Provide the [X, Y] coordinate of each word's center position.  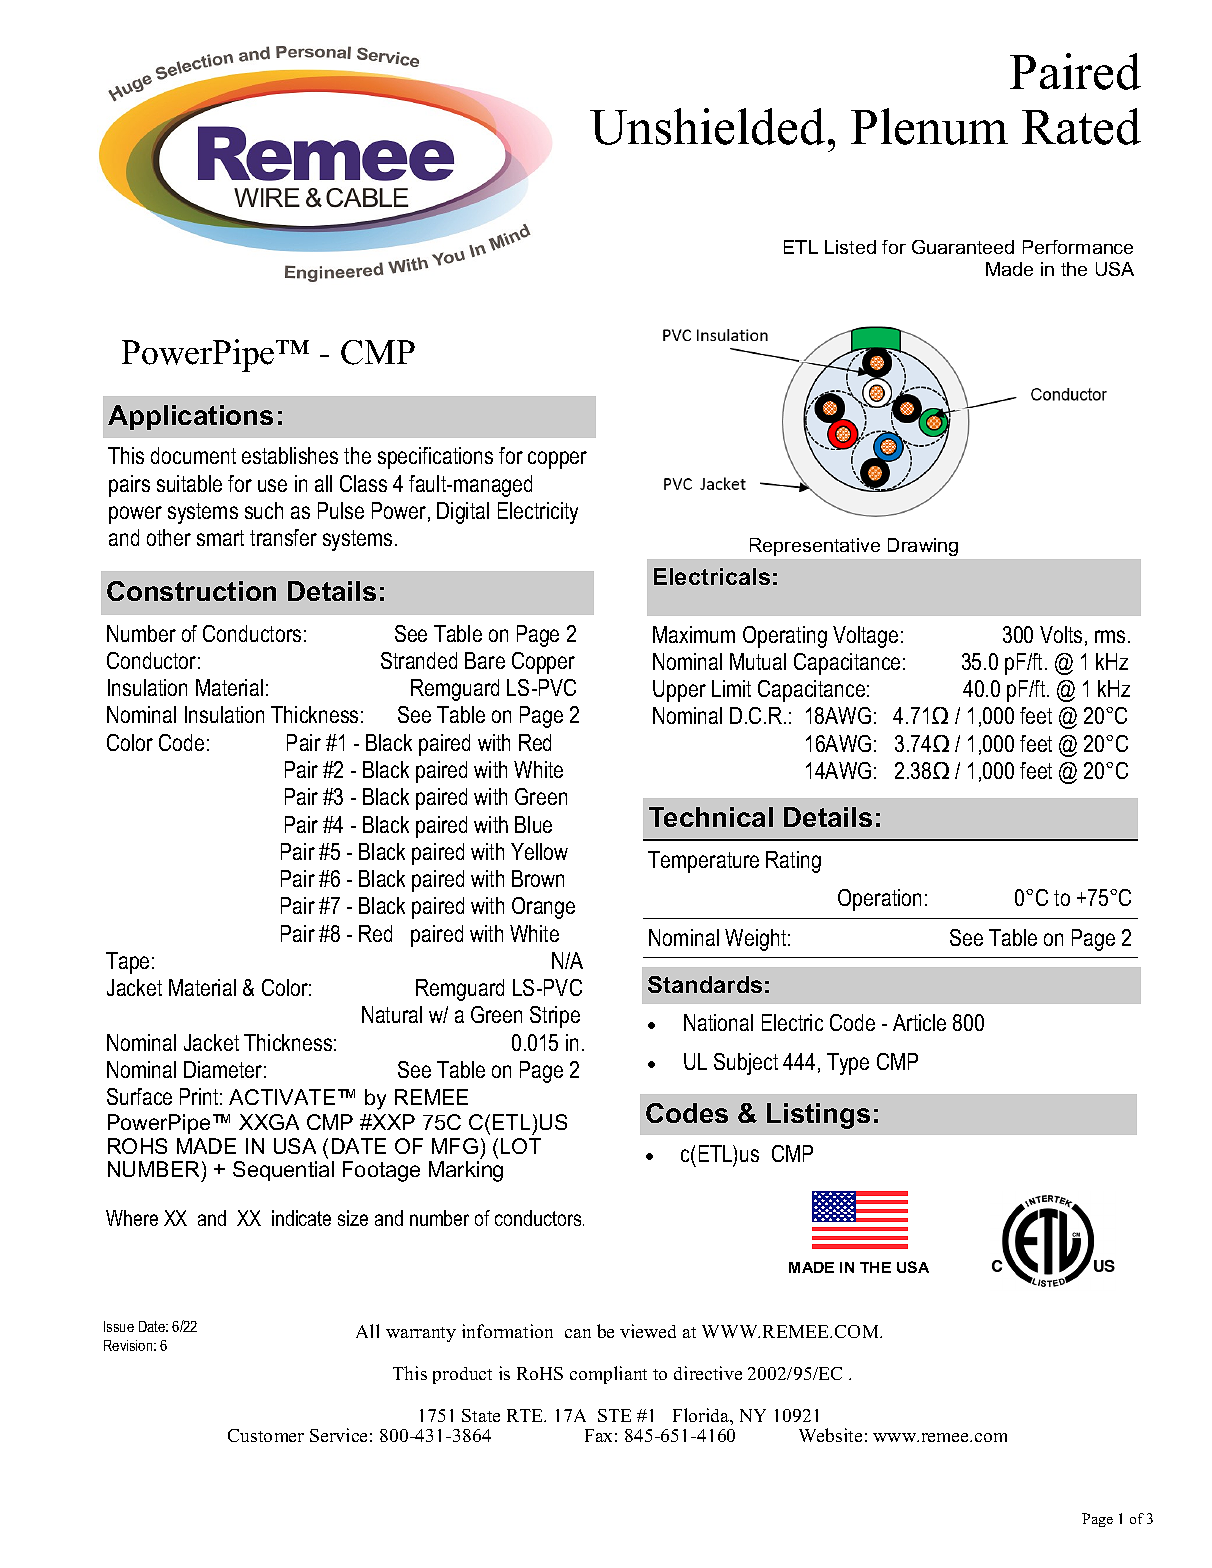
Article [919, 1022]
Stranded [419, 660]
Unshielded [707, 126]
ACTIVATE [282, 1097]
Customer [266, 1435]
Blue [533, 824]
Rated [1081, 126]
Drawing [923, 547]
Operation [879, 900]
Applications [190, 417]
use [272, 485]
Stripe [555, 1017]
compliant [608, 1375]
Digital [463, 513]
